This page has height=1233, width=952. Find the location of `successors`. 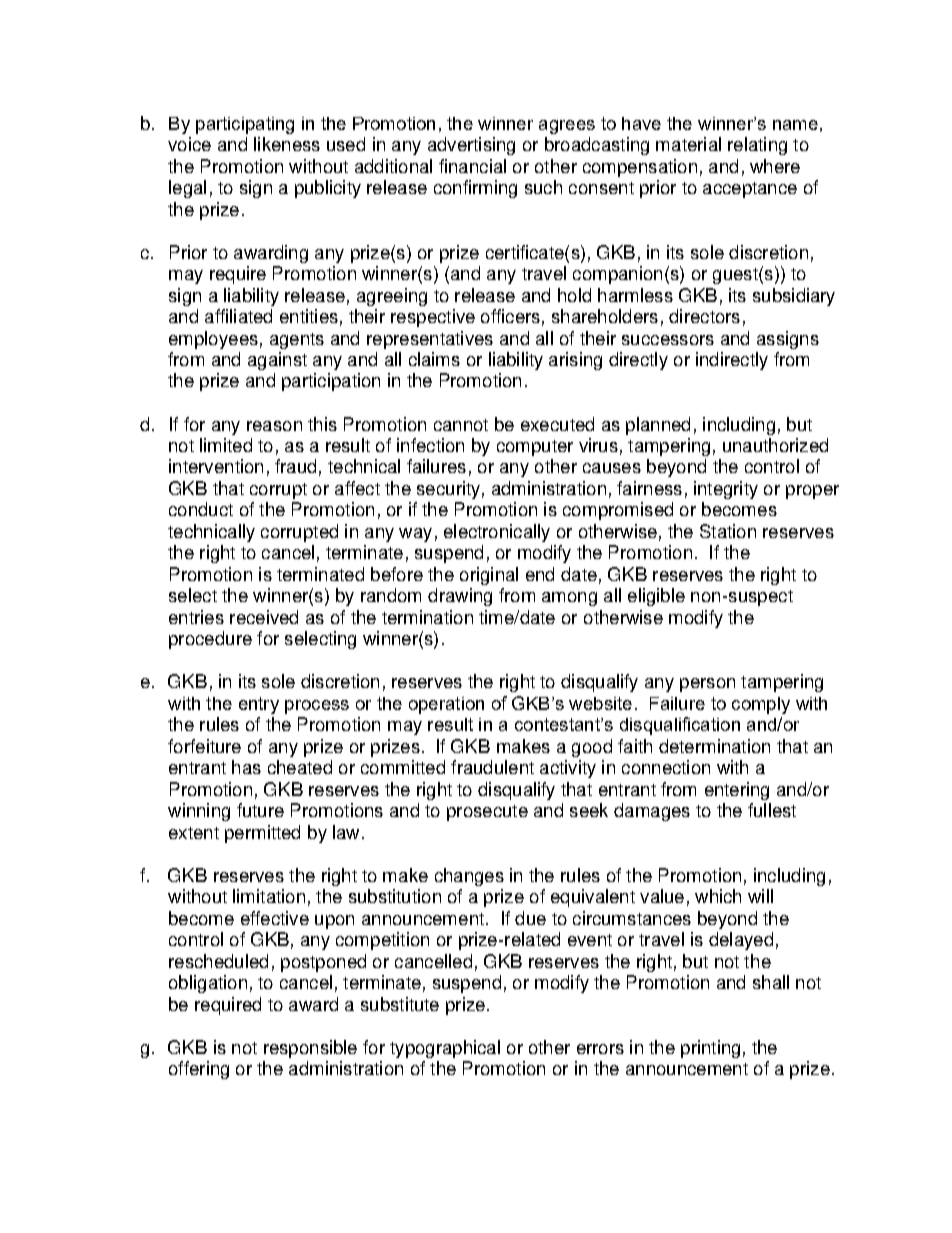

successors is located at coordinates (668, 340).
